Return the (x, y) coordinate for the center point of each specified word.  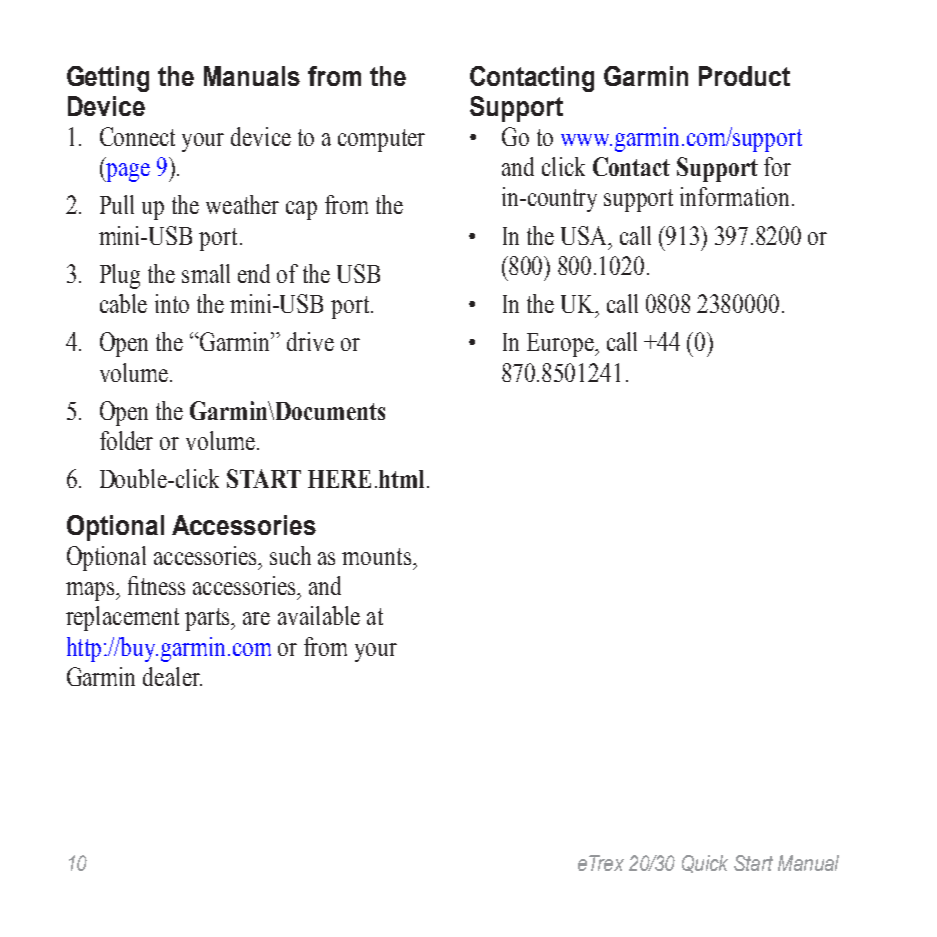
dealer (172, 676)
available (319, 615)
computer (381, 140)
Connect (137, 136)
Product (744, 76)
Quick (705, 864)
